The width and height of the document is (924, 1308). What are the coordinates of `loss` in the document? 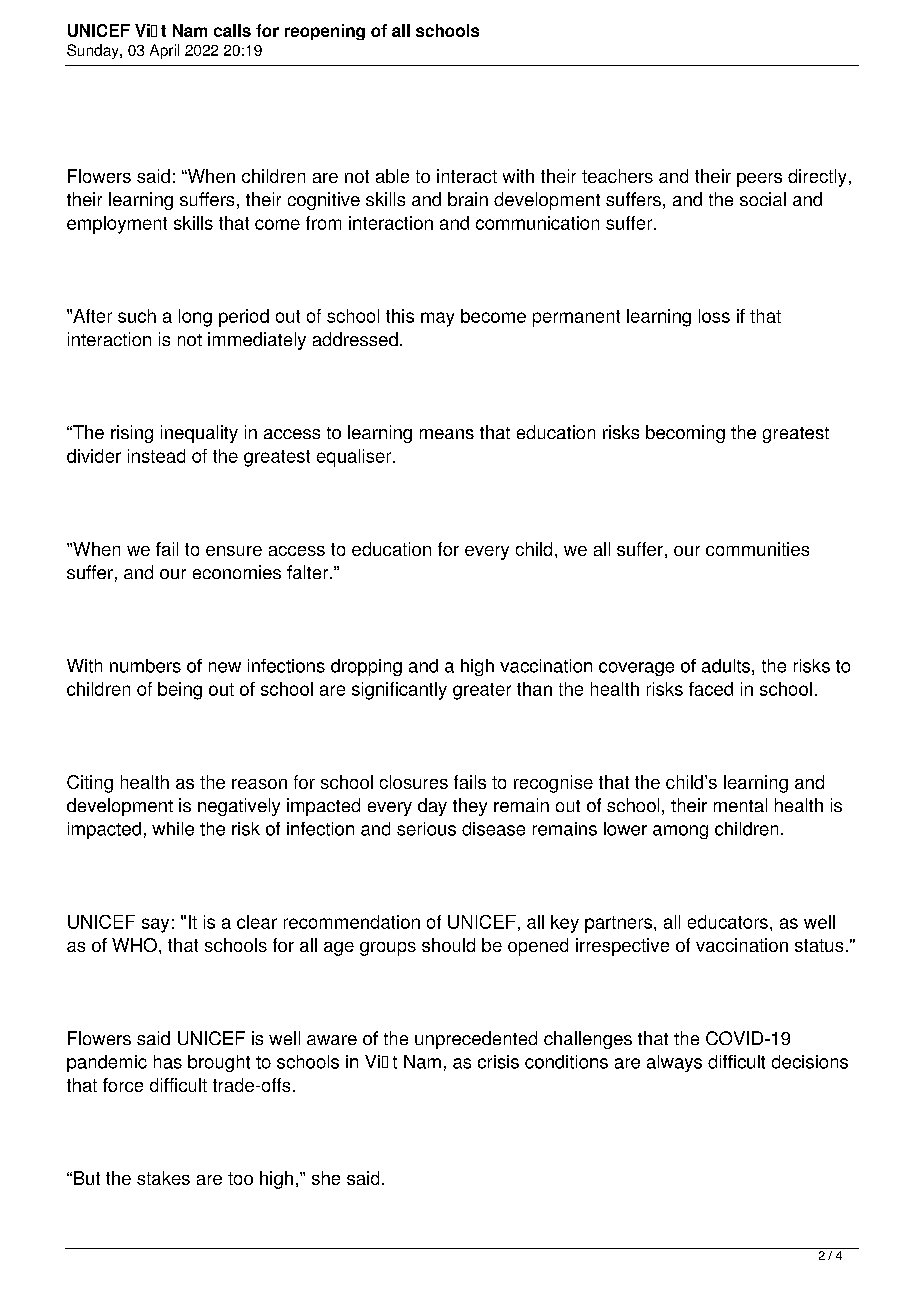 It's located at (714, 316).
